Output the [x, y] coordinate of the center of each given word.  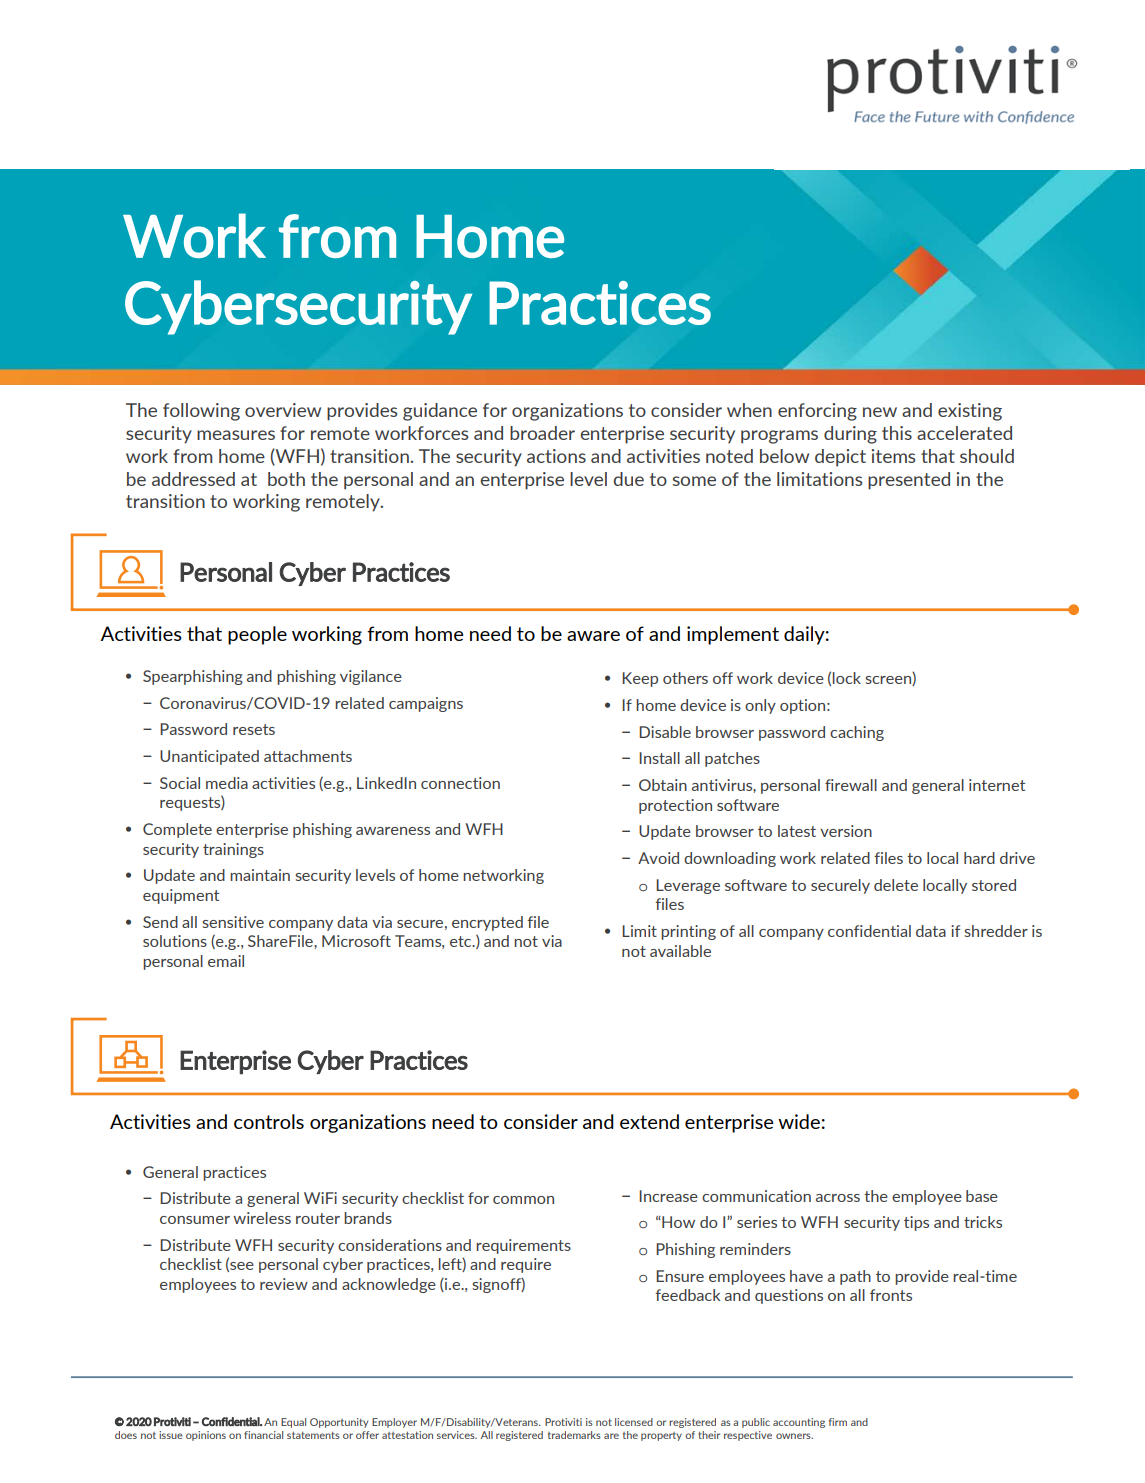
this [897, 433]
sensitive [233, 922]
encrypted [487, 923]
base [982, 1196]
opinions [206, 1436]
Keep [640, 679]
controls [269, 1121]
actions [556, 456]
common [523, 1200]
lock [847, 678]
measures [236, 435]
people [257, 635]
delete [896, 885]
